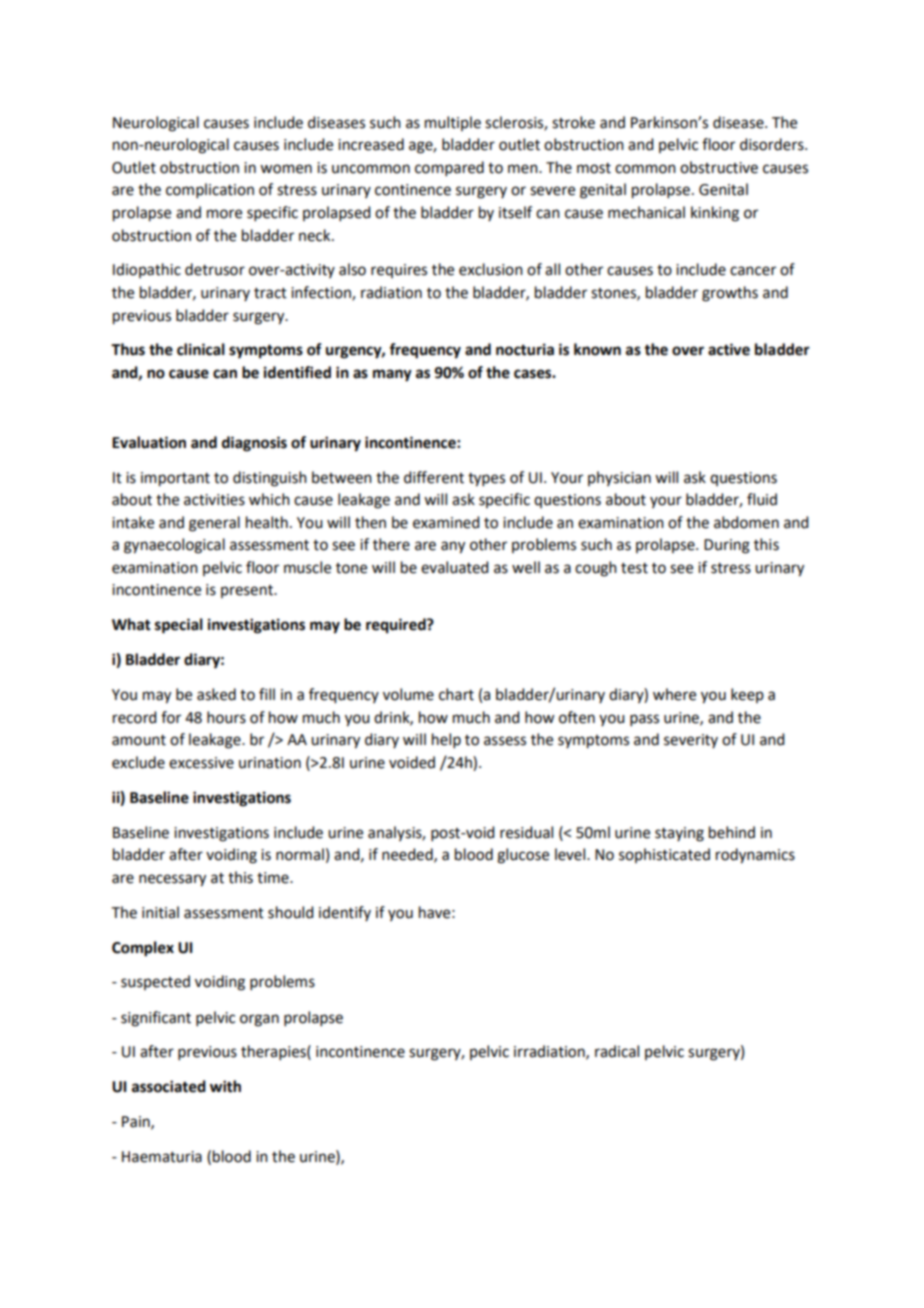 This screenshot has height=1308, width=924. Describe the element at coordinates (619, 478) in the screenshot. I see `physician` at that location.
